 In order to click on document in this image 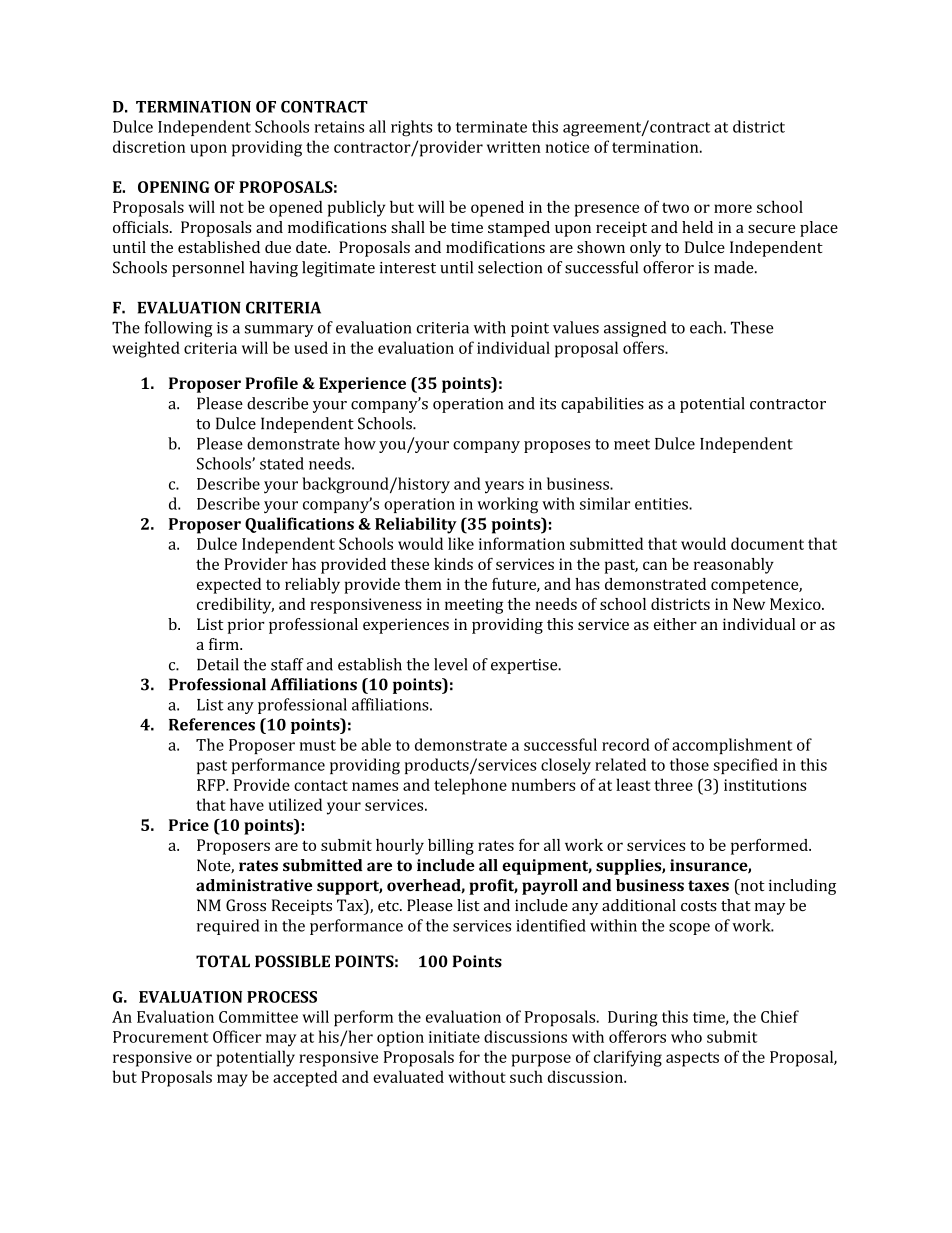, I will do `click(767, 543)`.
